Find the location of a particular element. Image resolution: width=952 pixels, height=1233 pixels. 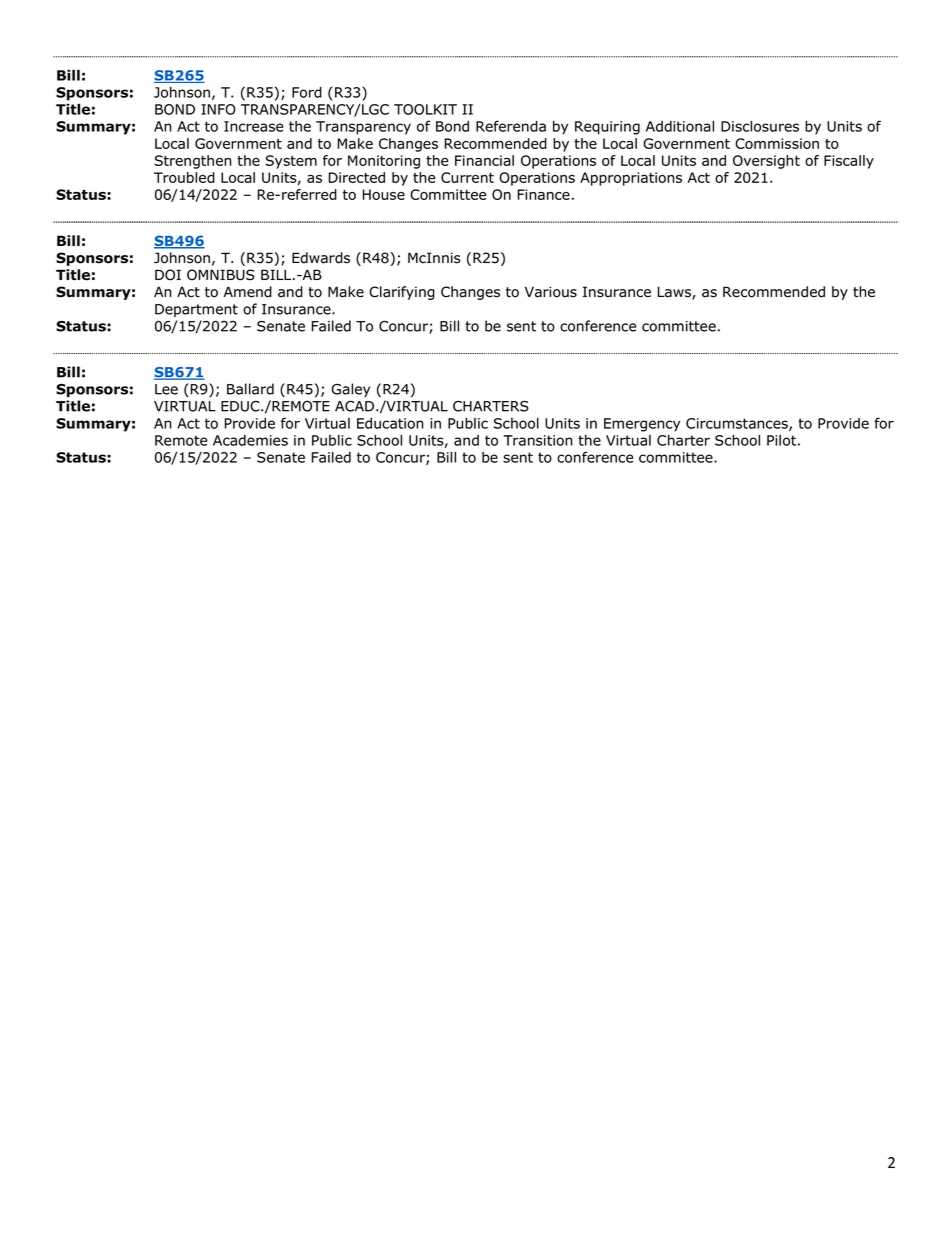

Department is located at coordinates (196, 310).
